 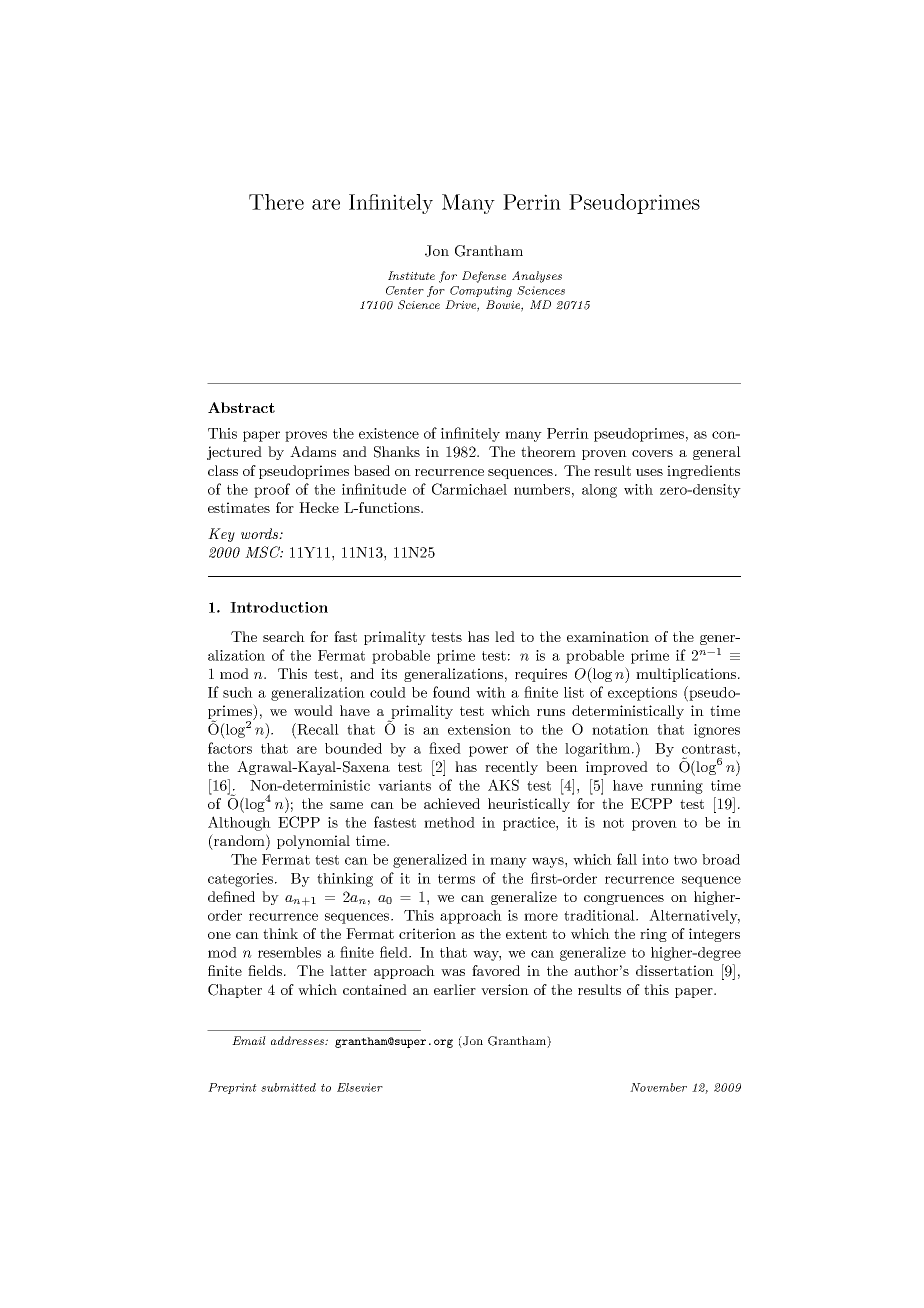 What do you see at coordinates (313, 842) in the screenshot?
I see `polynomial` at bounding box center [313, 842].
